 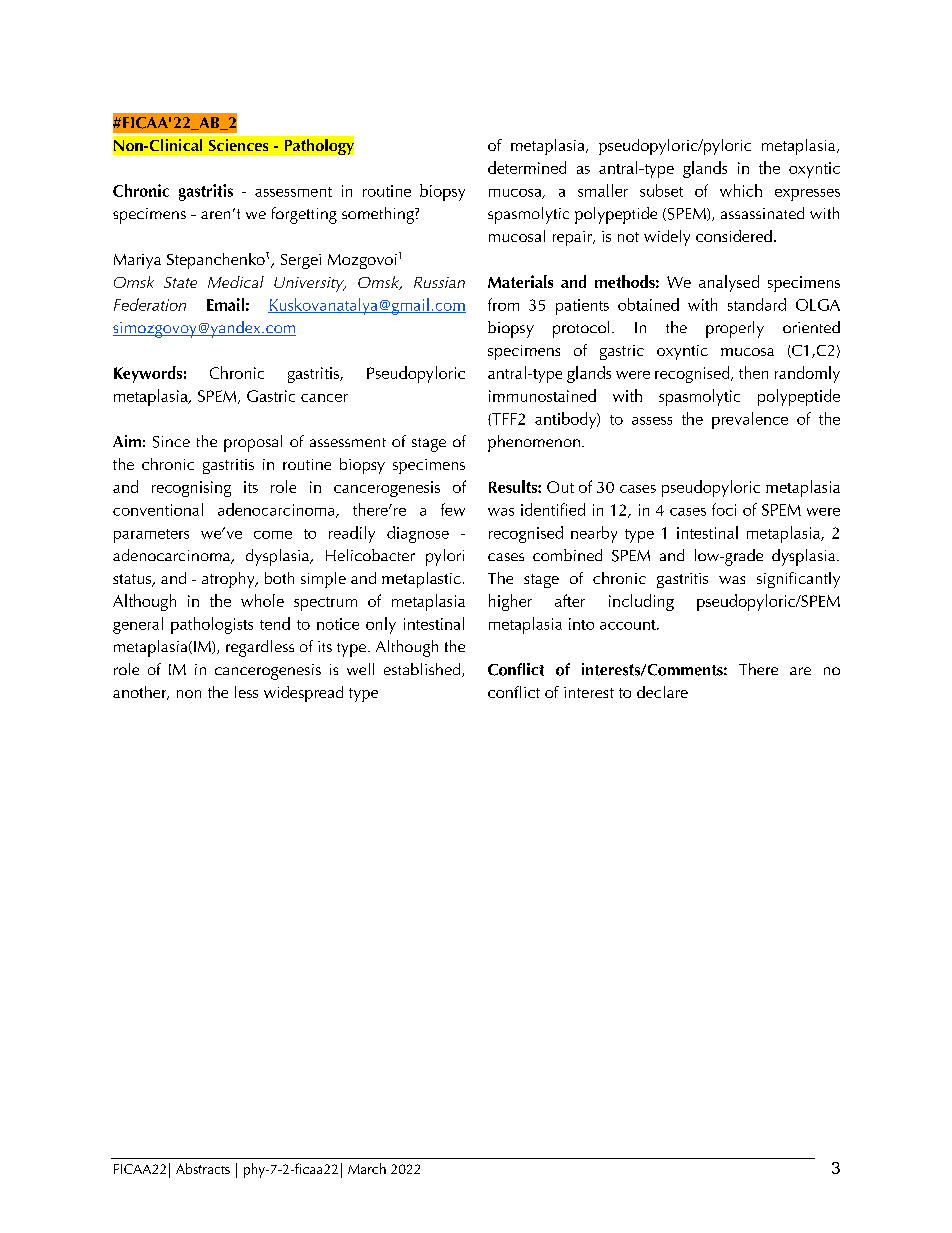 What do you see at coordinates (750, 420) in the image?
I see `prevalence` at bounding box center [750, 420].
